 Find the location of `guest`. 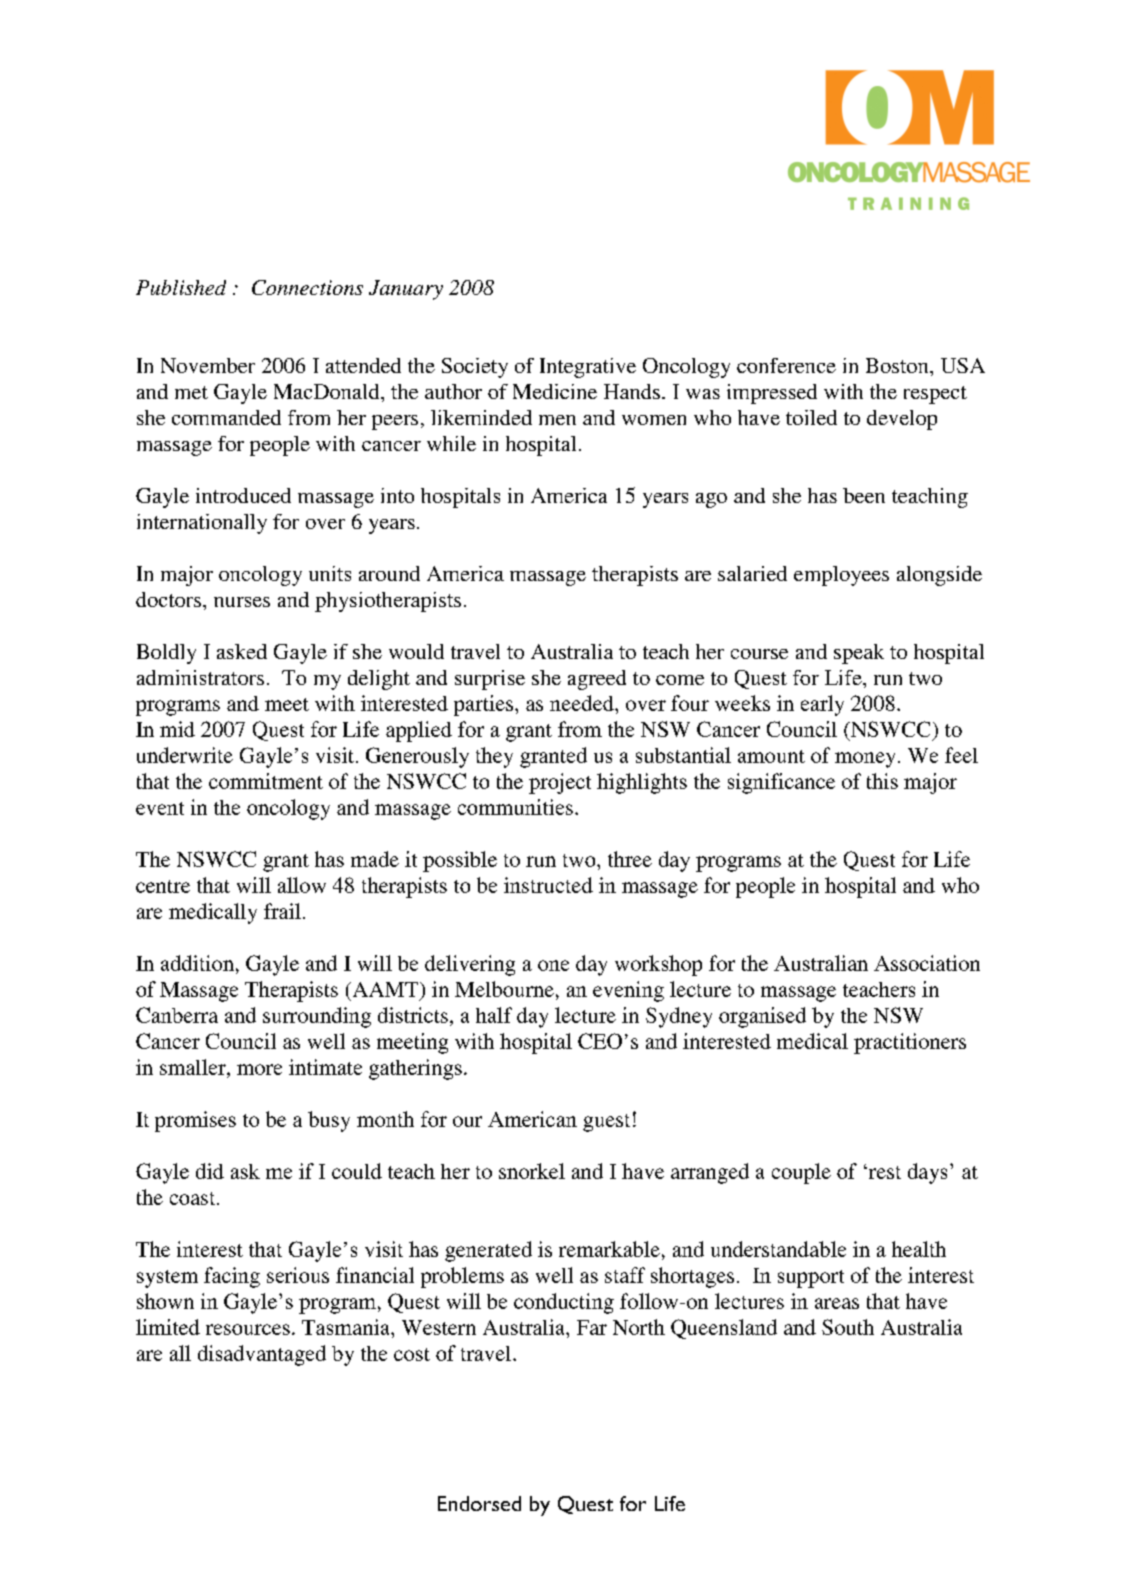

guest is located at coordinates (606, 1123).
